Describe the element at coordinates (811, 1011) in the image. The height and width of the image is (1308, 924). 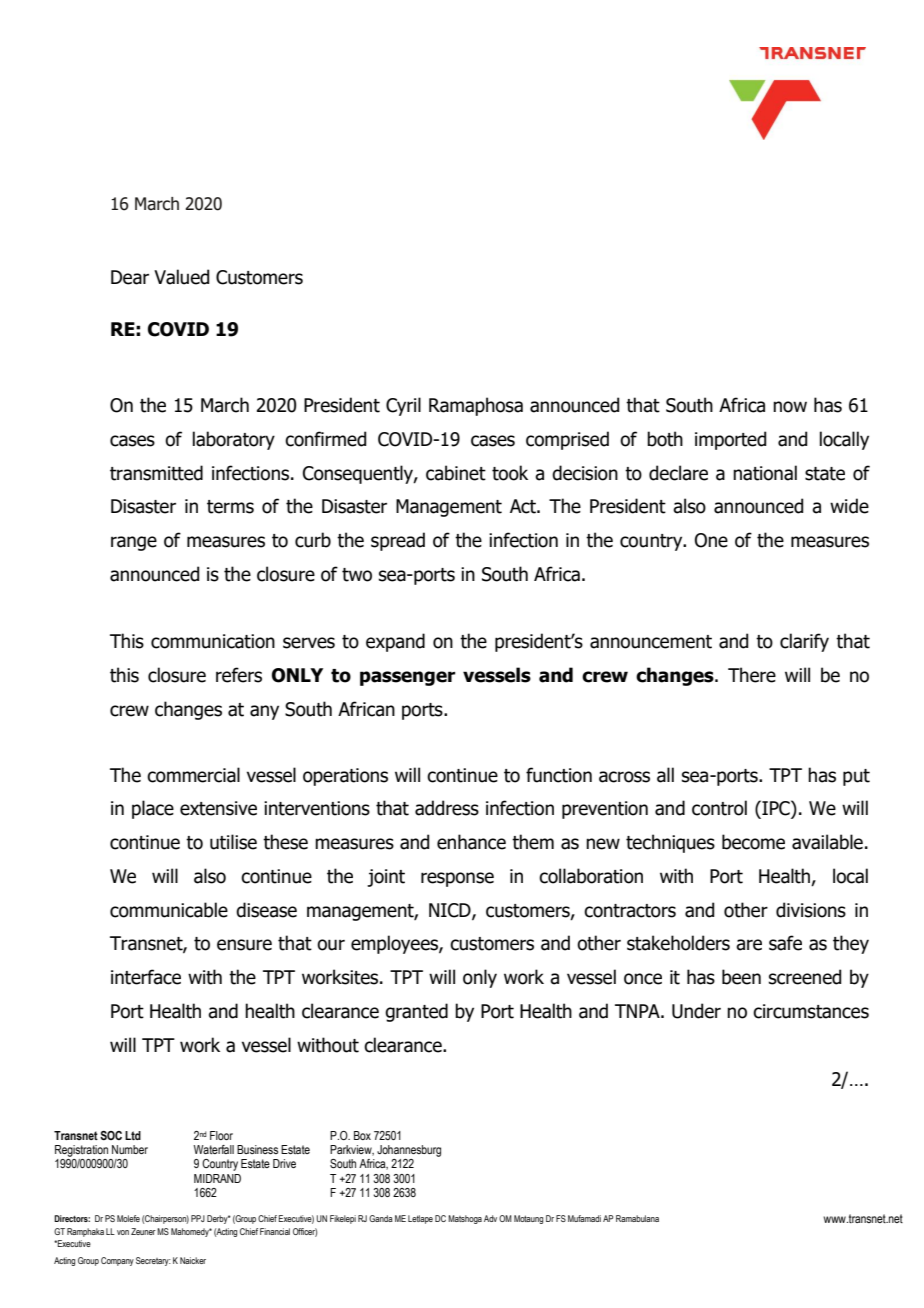
I see `circumstances` at that location.
